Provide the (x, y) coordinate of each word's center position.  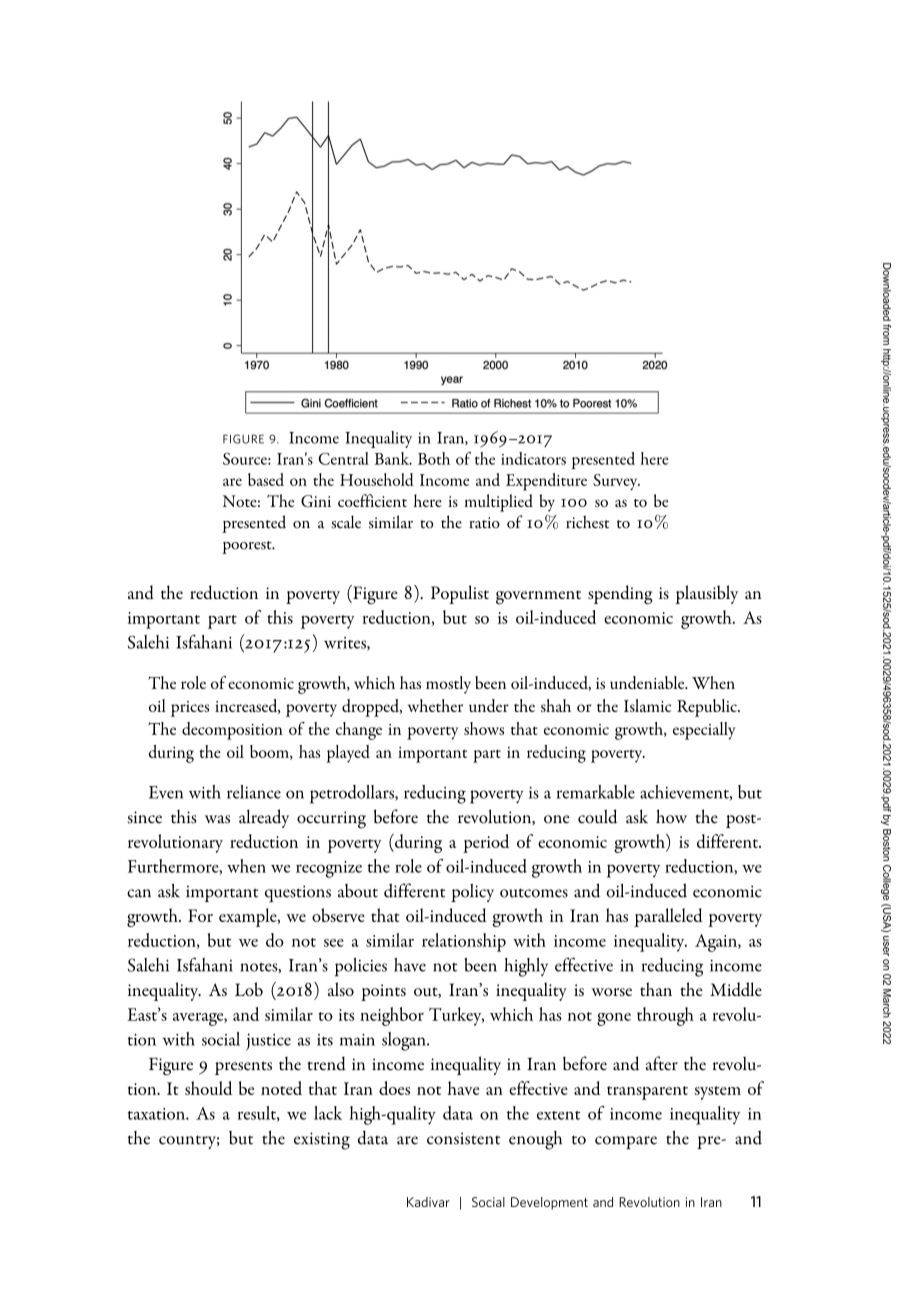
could (598, 816)
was (217, 819)
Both (434, 458)
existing (322, 1141)
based (266, 479)
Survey (616, 482)
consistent (463, 1138)
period (486, 843)
